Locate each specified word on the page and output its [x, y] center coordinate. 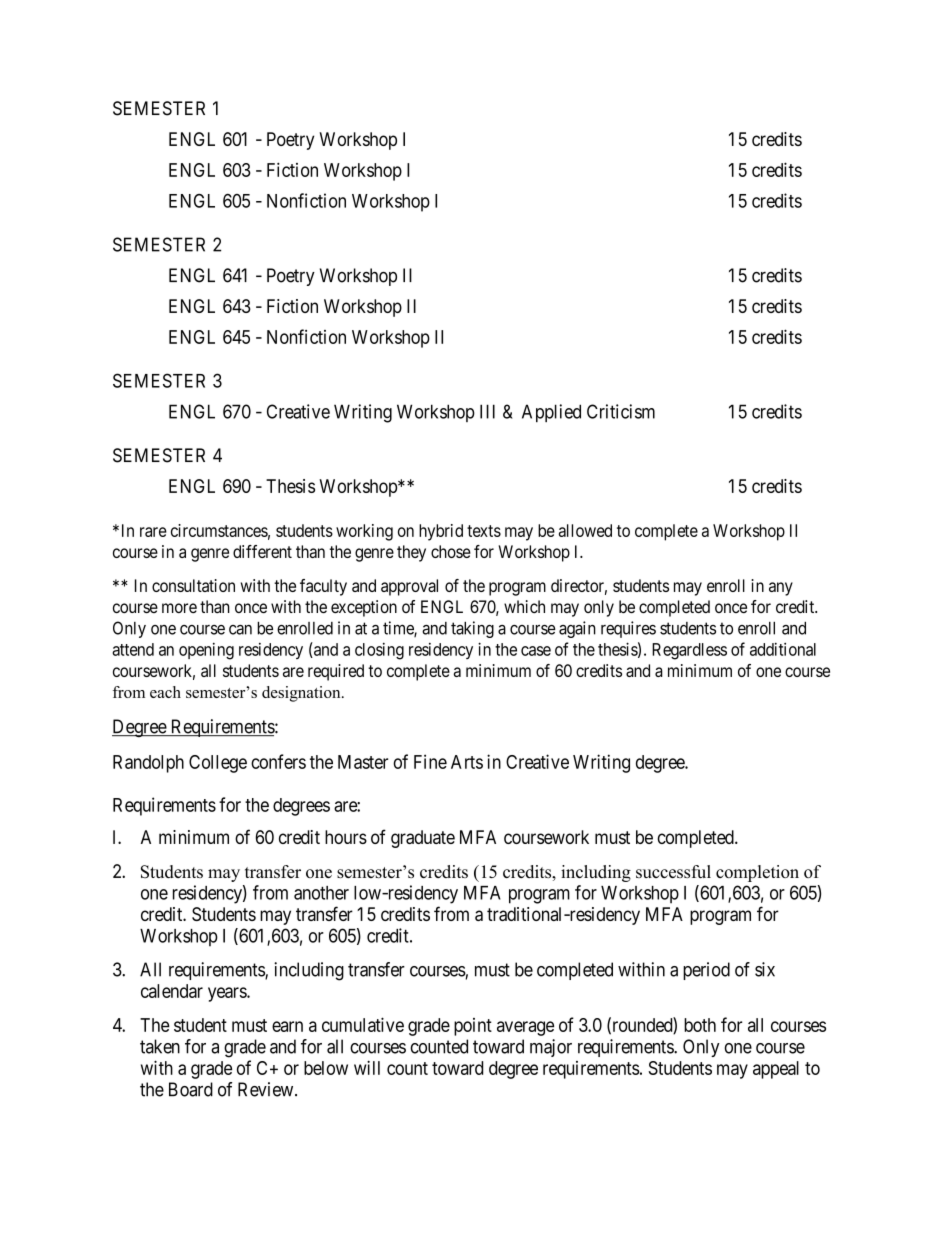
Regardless [689, 651]
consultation [193, 585]
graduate [423, 839]
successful [673, 871]
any [781, 589]
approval [409, 587]
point [473, 1027]
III [487, 411]
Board [191, 1089]
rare [153, 532]
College [218, 764]
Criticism [621, 411]
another [321, 893]
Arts [467, 762]
